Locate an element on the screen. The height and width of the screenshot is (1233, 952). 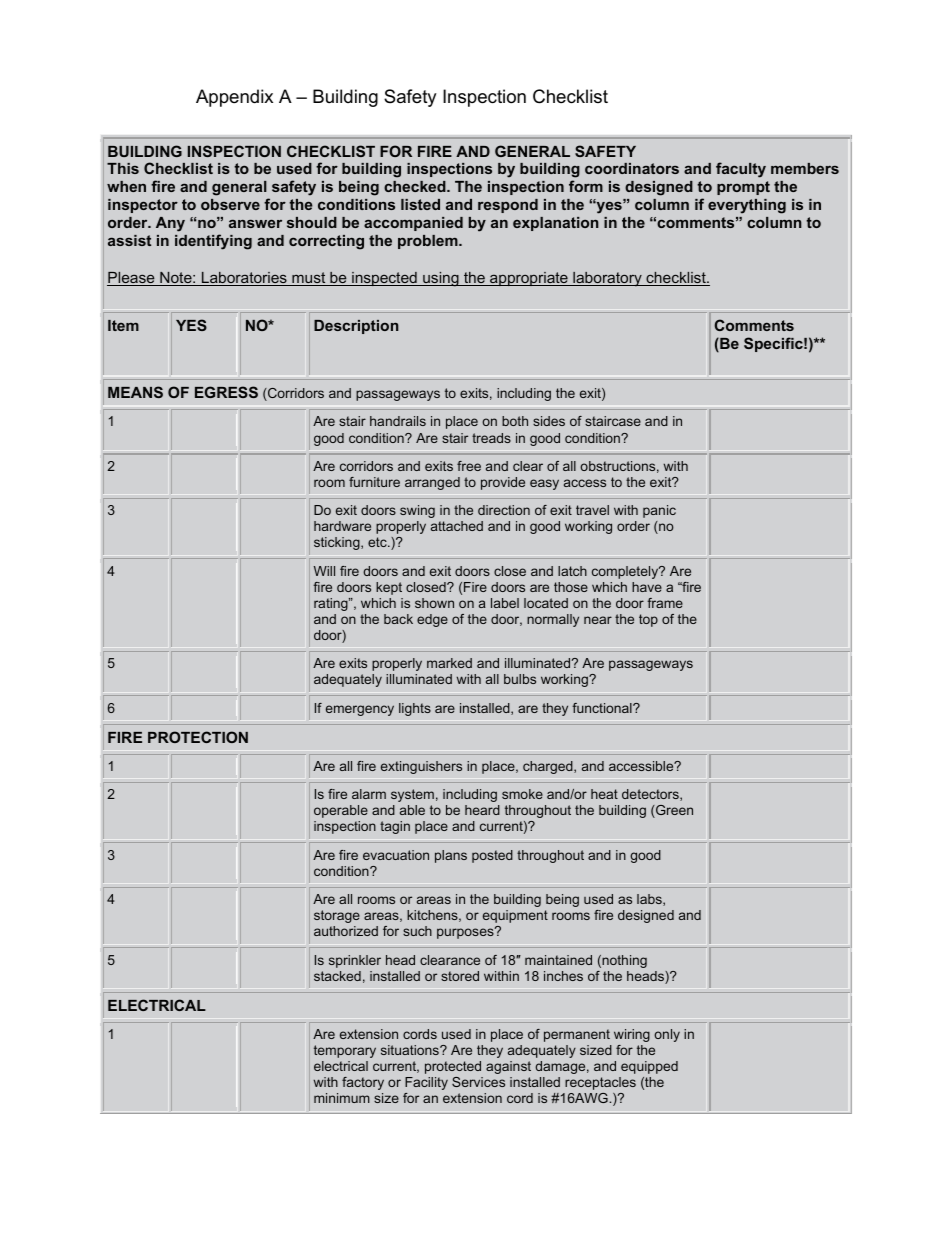
plans is located at coordinates (451, 856).
